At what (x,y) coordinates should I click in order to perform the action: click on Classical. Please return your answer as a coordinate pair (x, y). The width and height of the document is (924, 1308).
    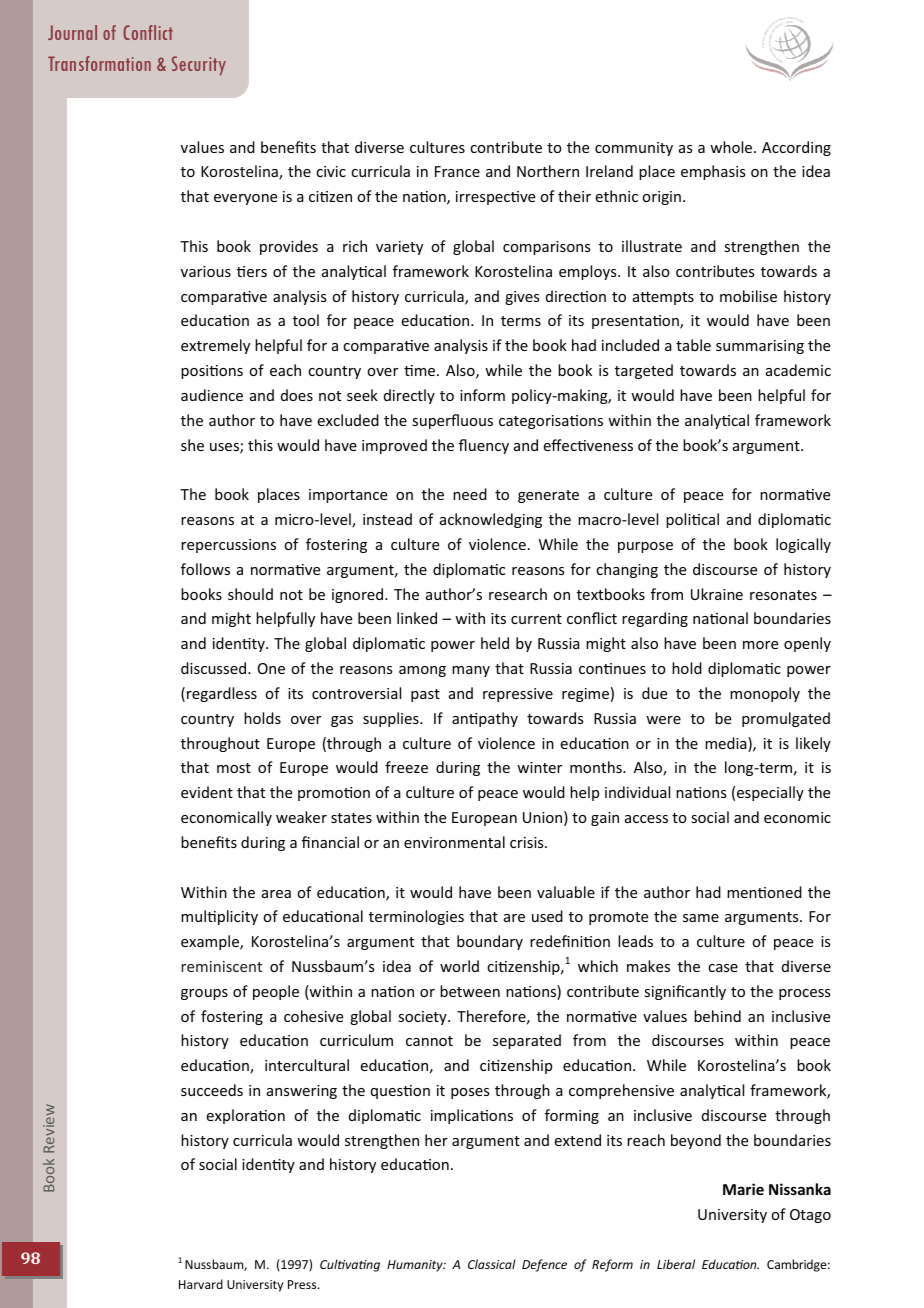
    Looking at the image, I should click on (492, 1264).
